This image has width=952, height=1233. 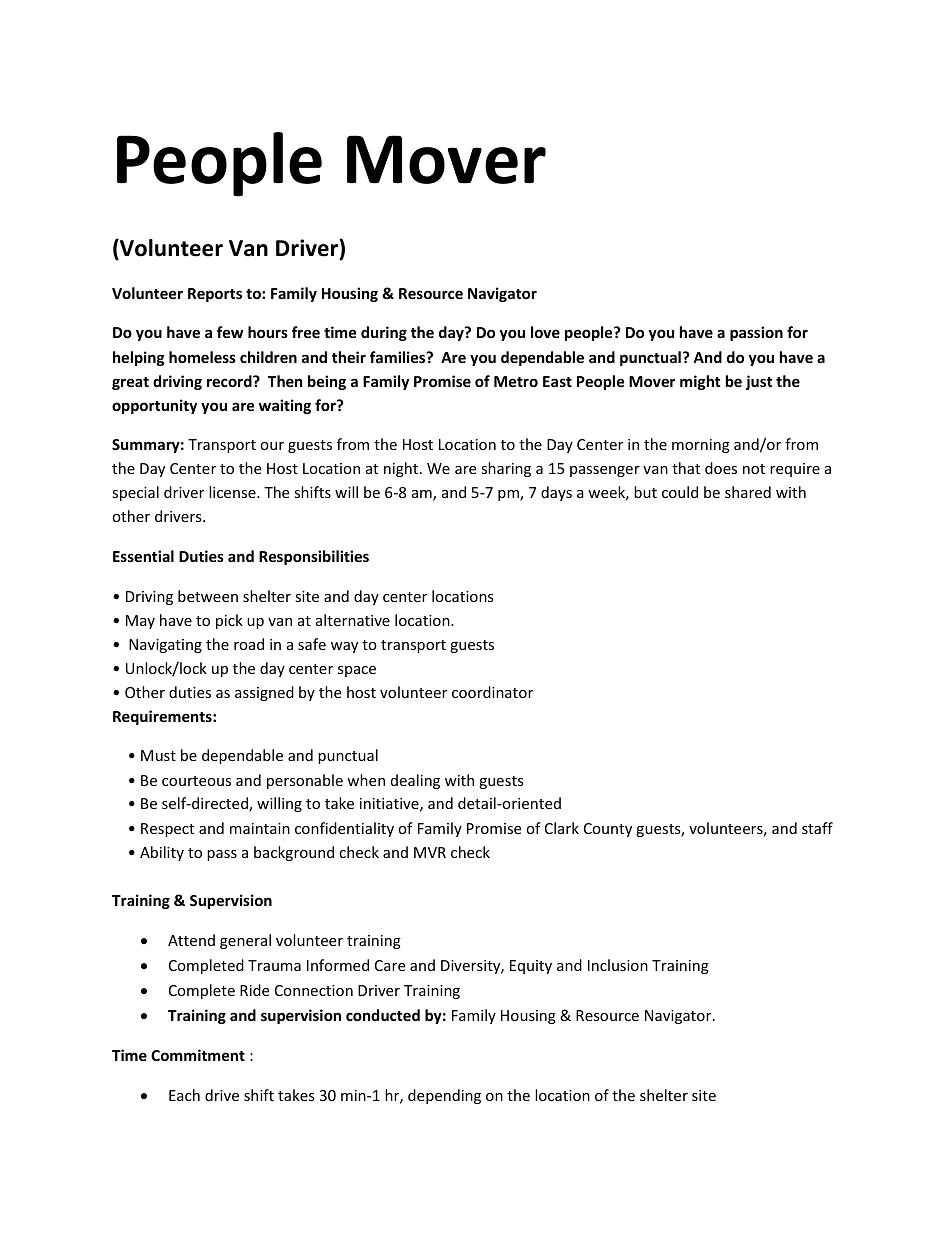 I want to click on staff, so click(x=817, y=828).
